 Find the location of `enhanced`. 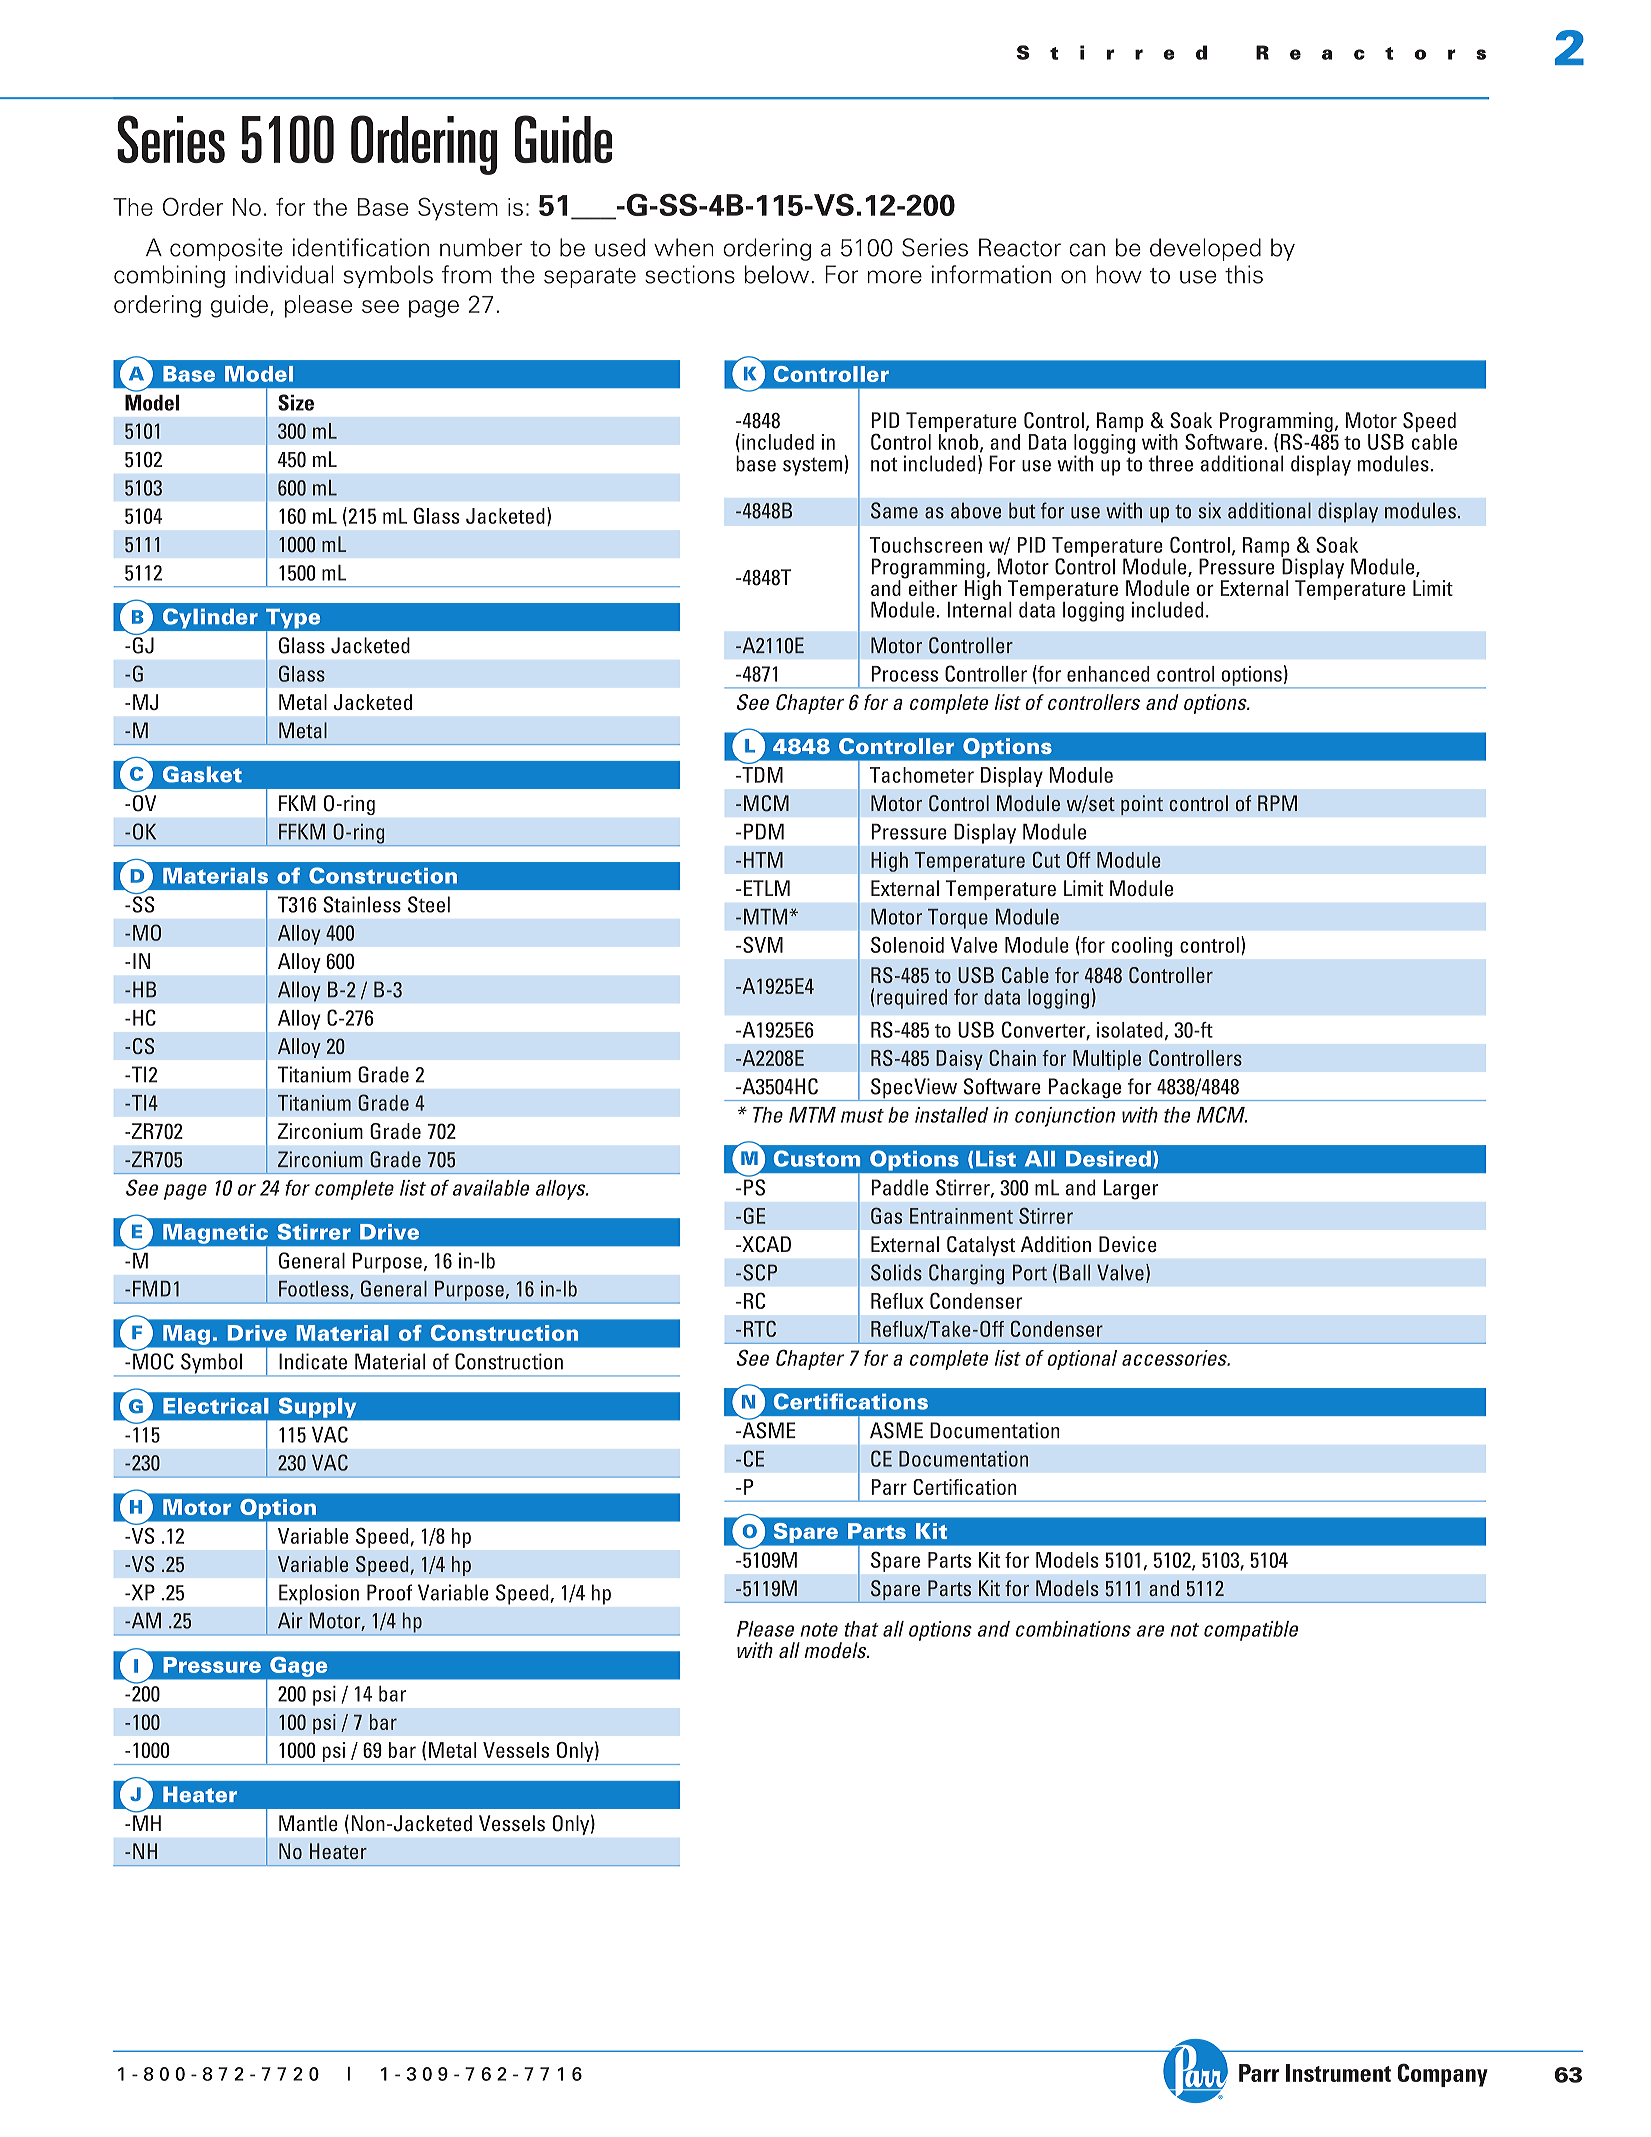

enhanced is located at coordinates (1108, 674).
